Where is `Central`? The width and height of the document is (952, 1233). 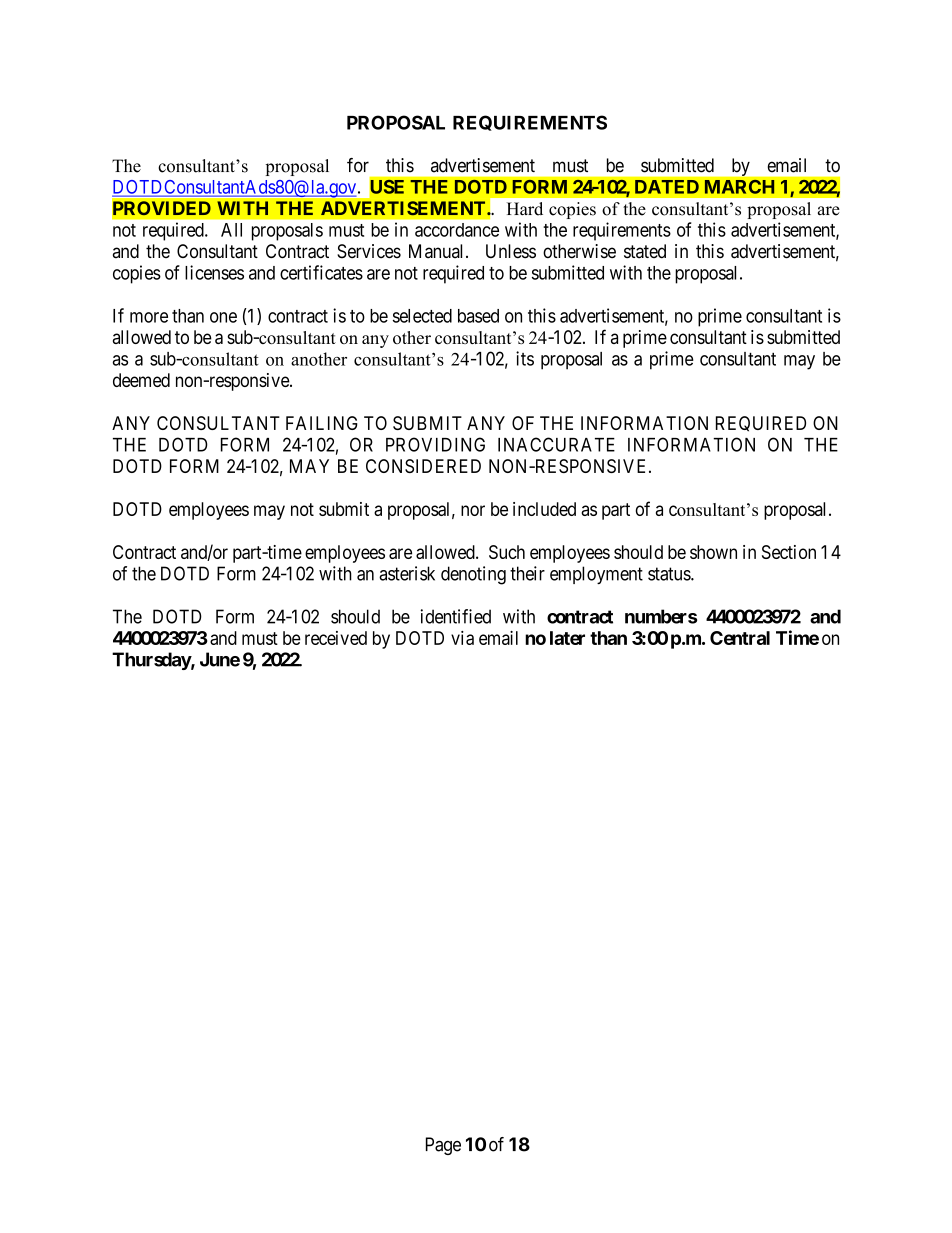
Central is located at coordinates (740, 638).
